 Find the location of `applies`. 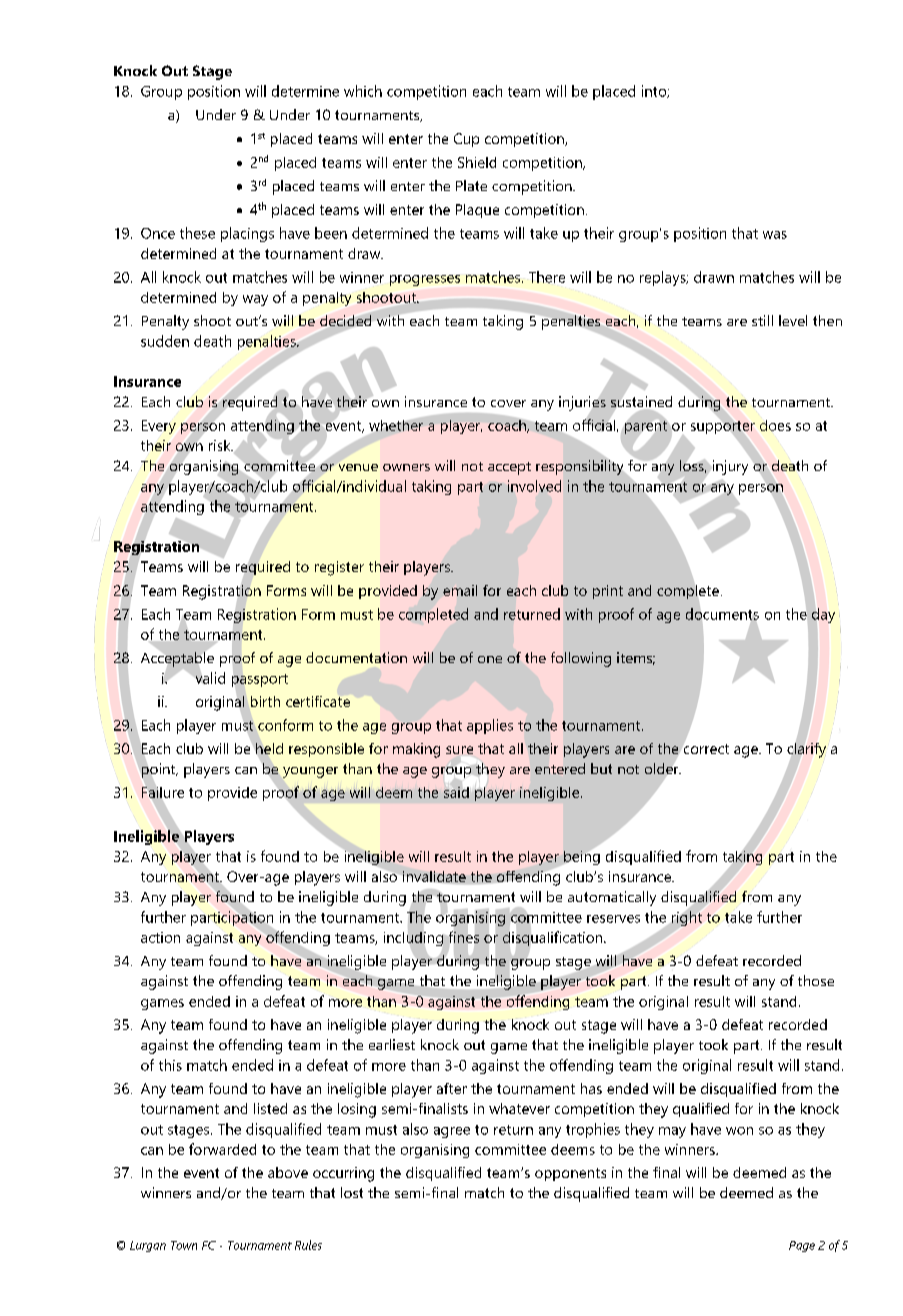

applies is located at coordinates (490, 726).
